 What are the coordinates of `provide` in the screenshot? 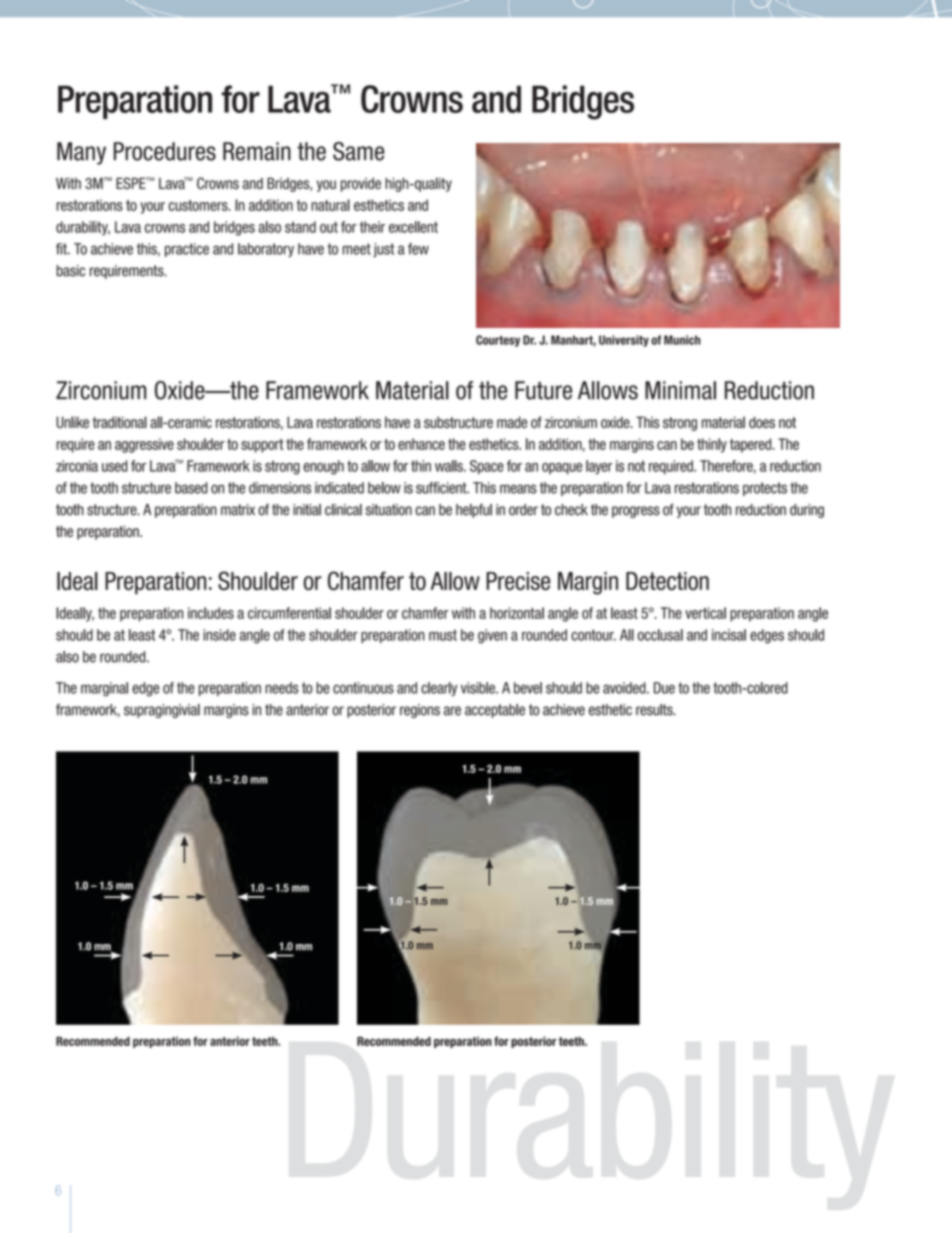 It's located at (361, 185).
